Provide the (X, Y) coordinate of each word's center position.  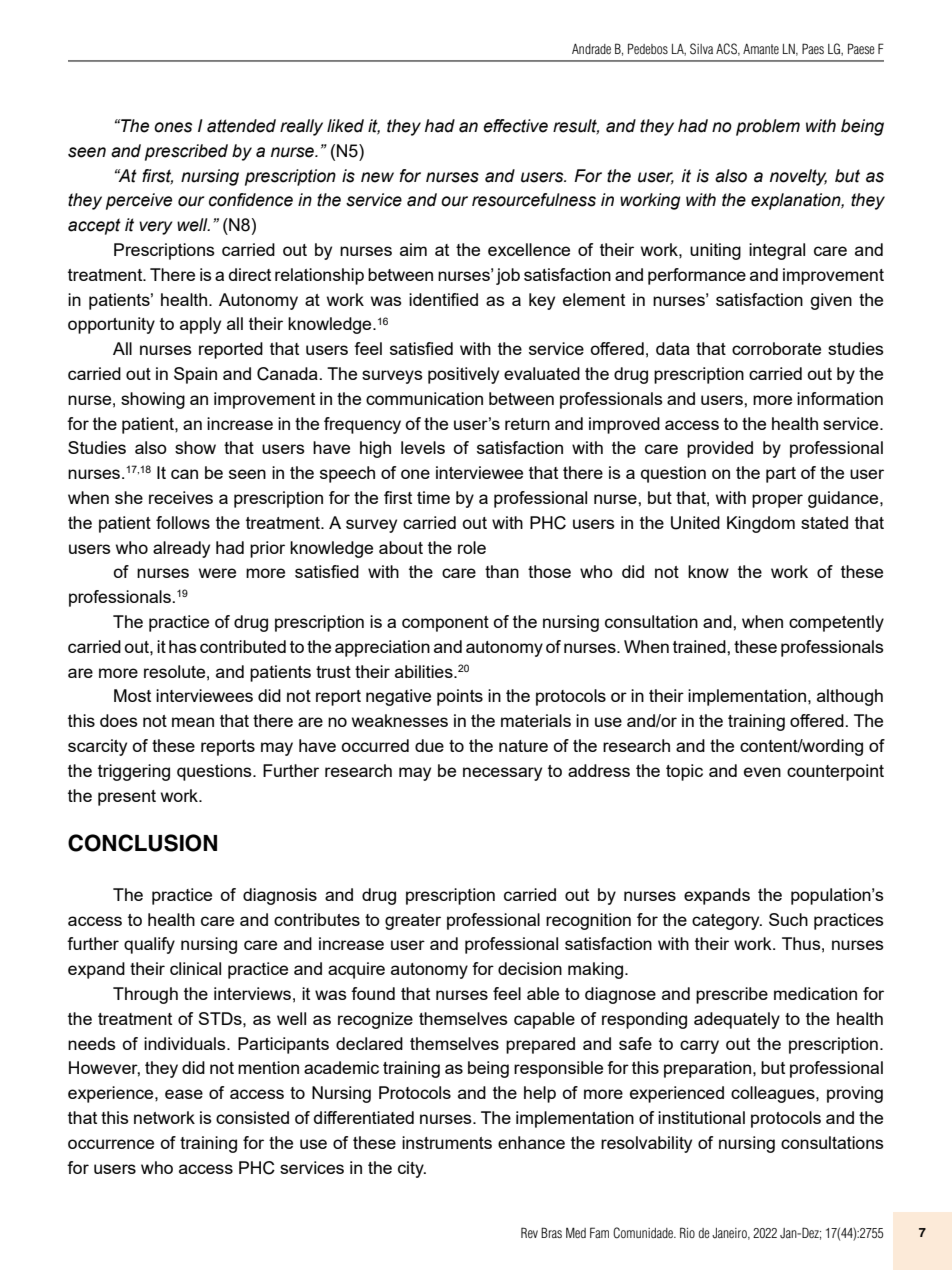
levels (423, 447)
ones (173, 127)
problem (768, 127)
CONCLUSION (142, 843)
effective (515, 126)
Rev (529, 1232)
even (762, 772)
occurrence (111, 1144)
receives (181, 497)
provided (720, 449)
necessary (502, 774)
